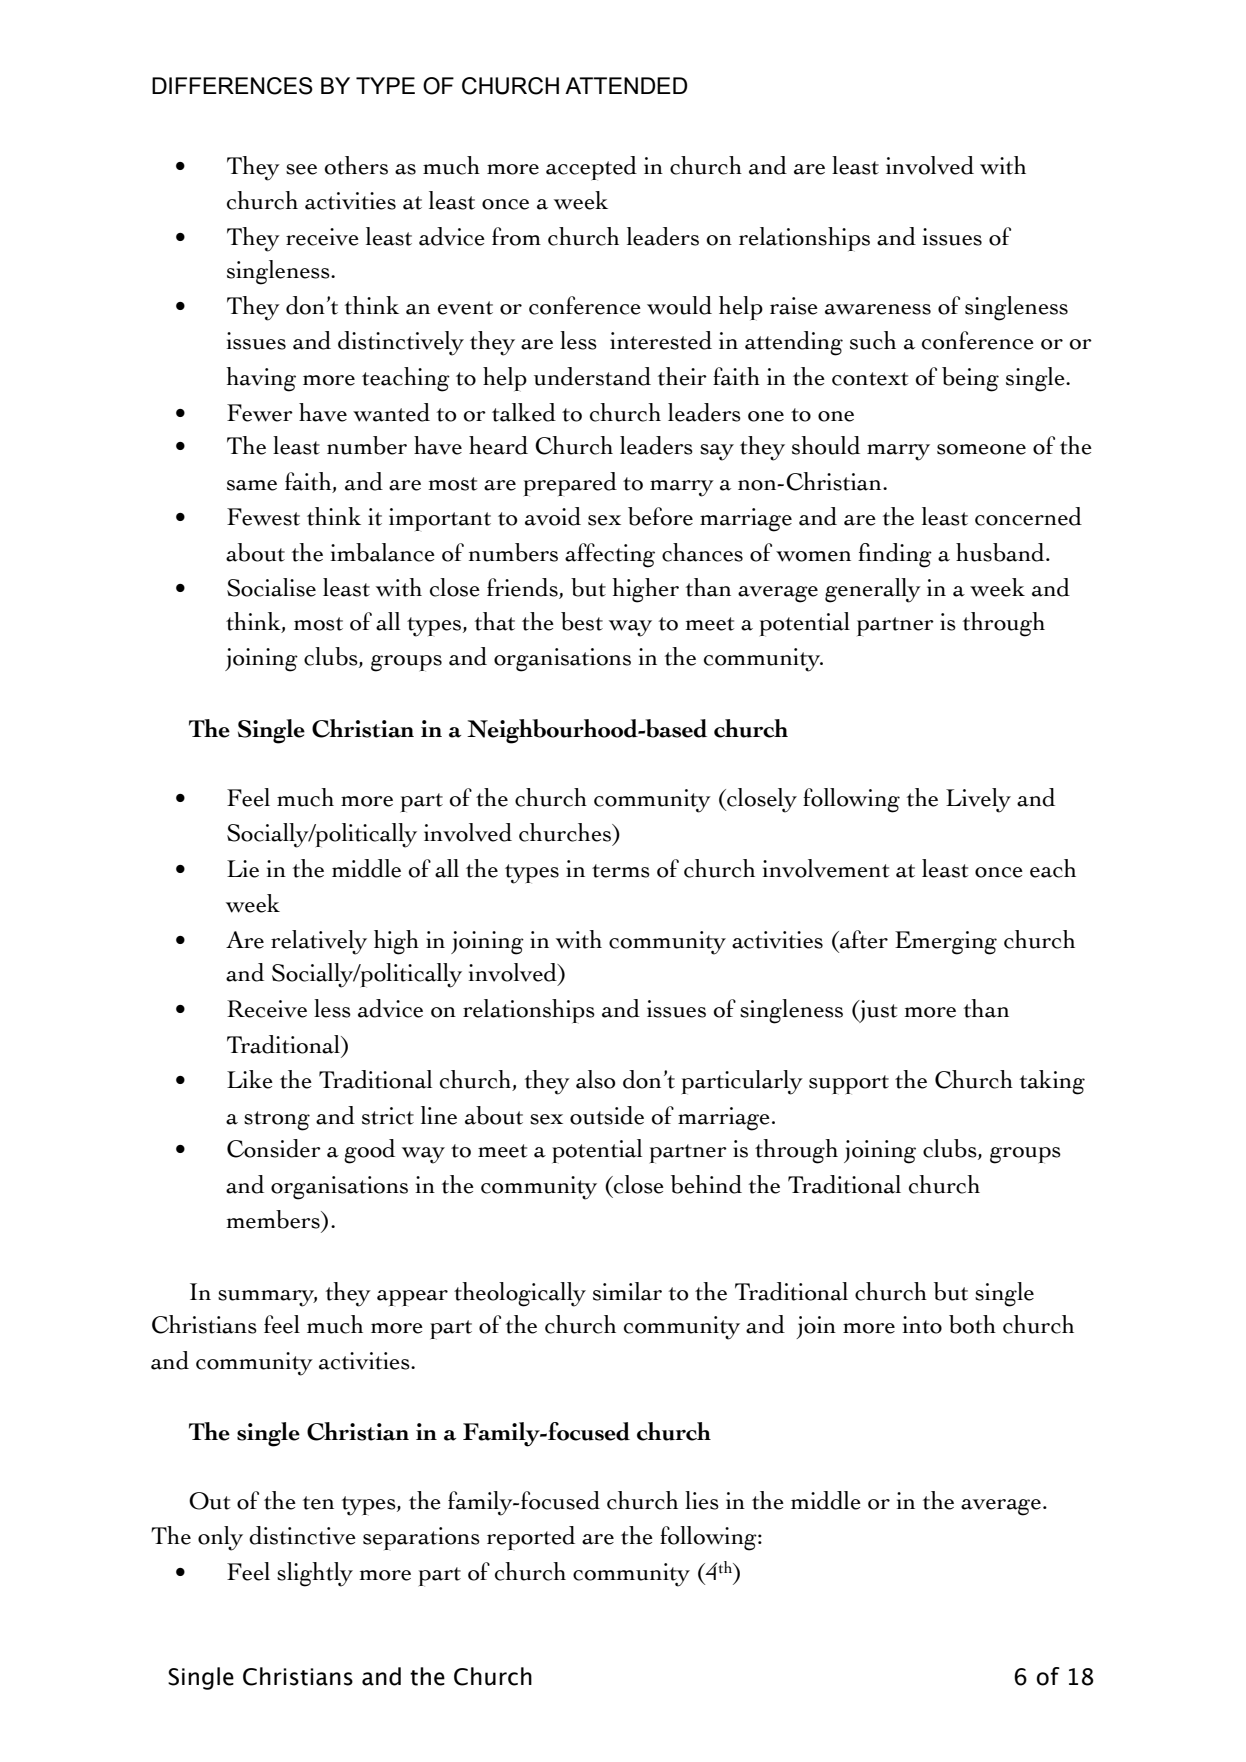 The width and height of the image is (1246, 1762). What do you see at coordinates (301, 169) in the image?
I see `see` at bounding box center [301, 169].
